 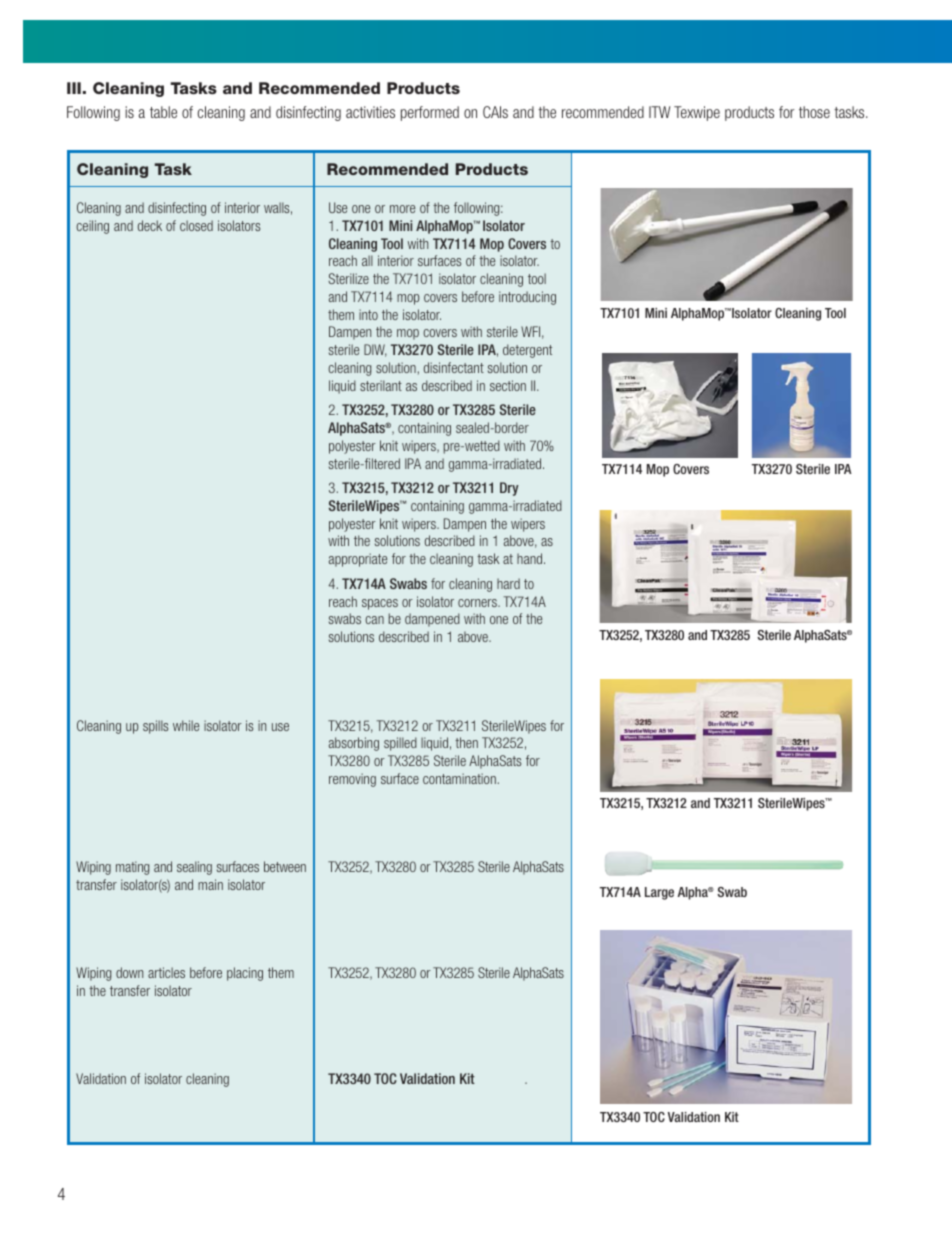 I want to click on hand, so click(x=531, y=558).
